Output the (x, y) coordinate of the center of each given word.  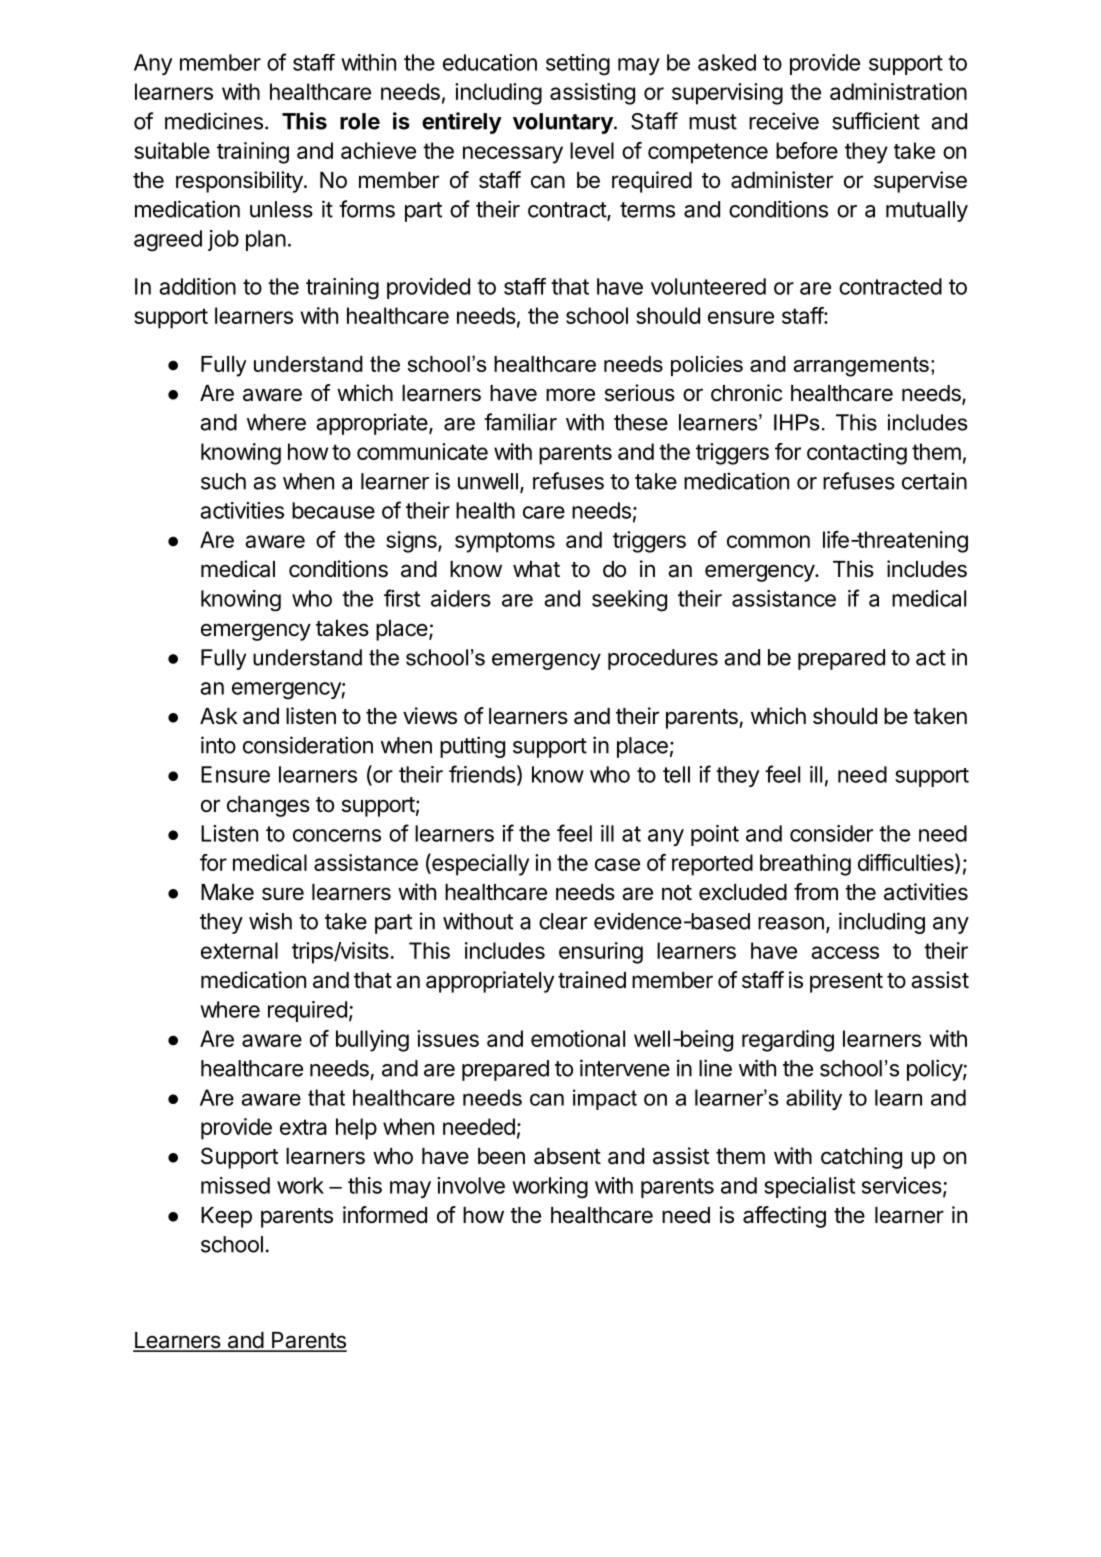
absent (567, 1156)
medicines (214, 121)
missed (235, 1185)
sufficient (876, 121)
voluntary (564, 123)
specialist (809, 1187)
